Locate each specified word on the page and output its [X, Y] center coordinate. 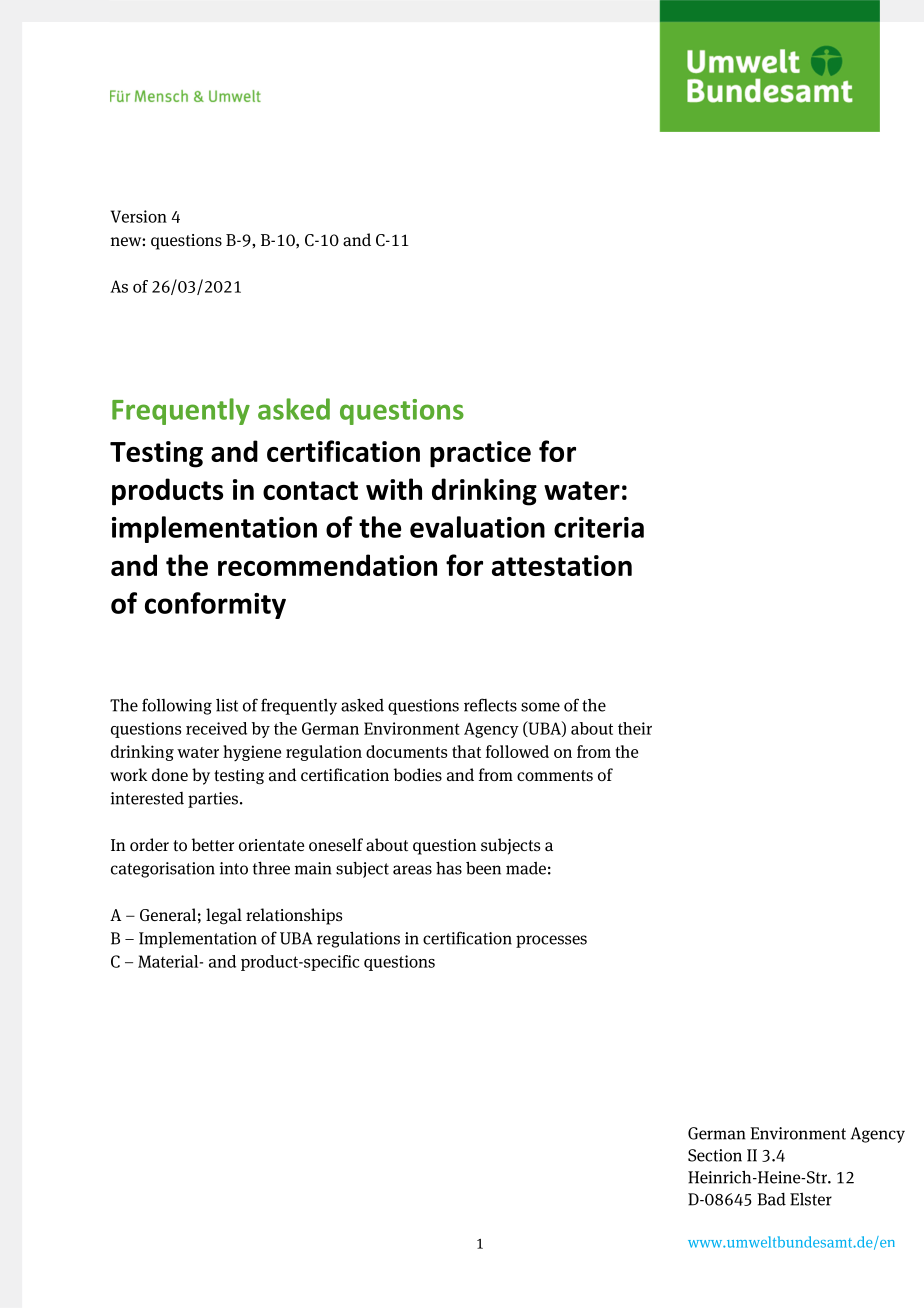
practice [480, 454]
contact [310, 490]
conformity [215, 605]
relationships [294, 916]
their [635, 728]
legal [224, 916]
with [394, 489]
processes [551, 941]
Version [139, 216]
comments [555, 775]
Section [715, 1155]
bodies [418, 774]
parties [213, 800]
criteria [599, 527]
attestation [562, 565]
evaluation [477, 527]
